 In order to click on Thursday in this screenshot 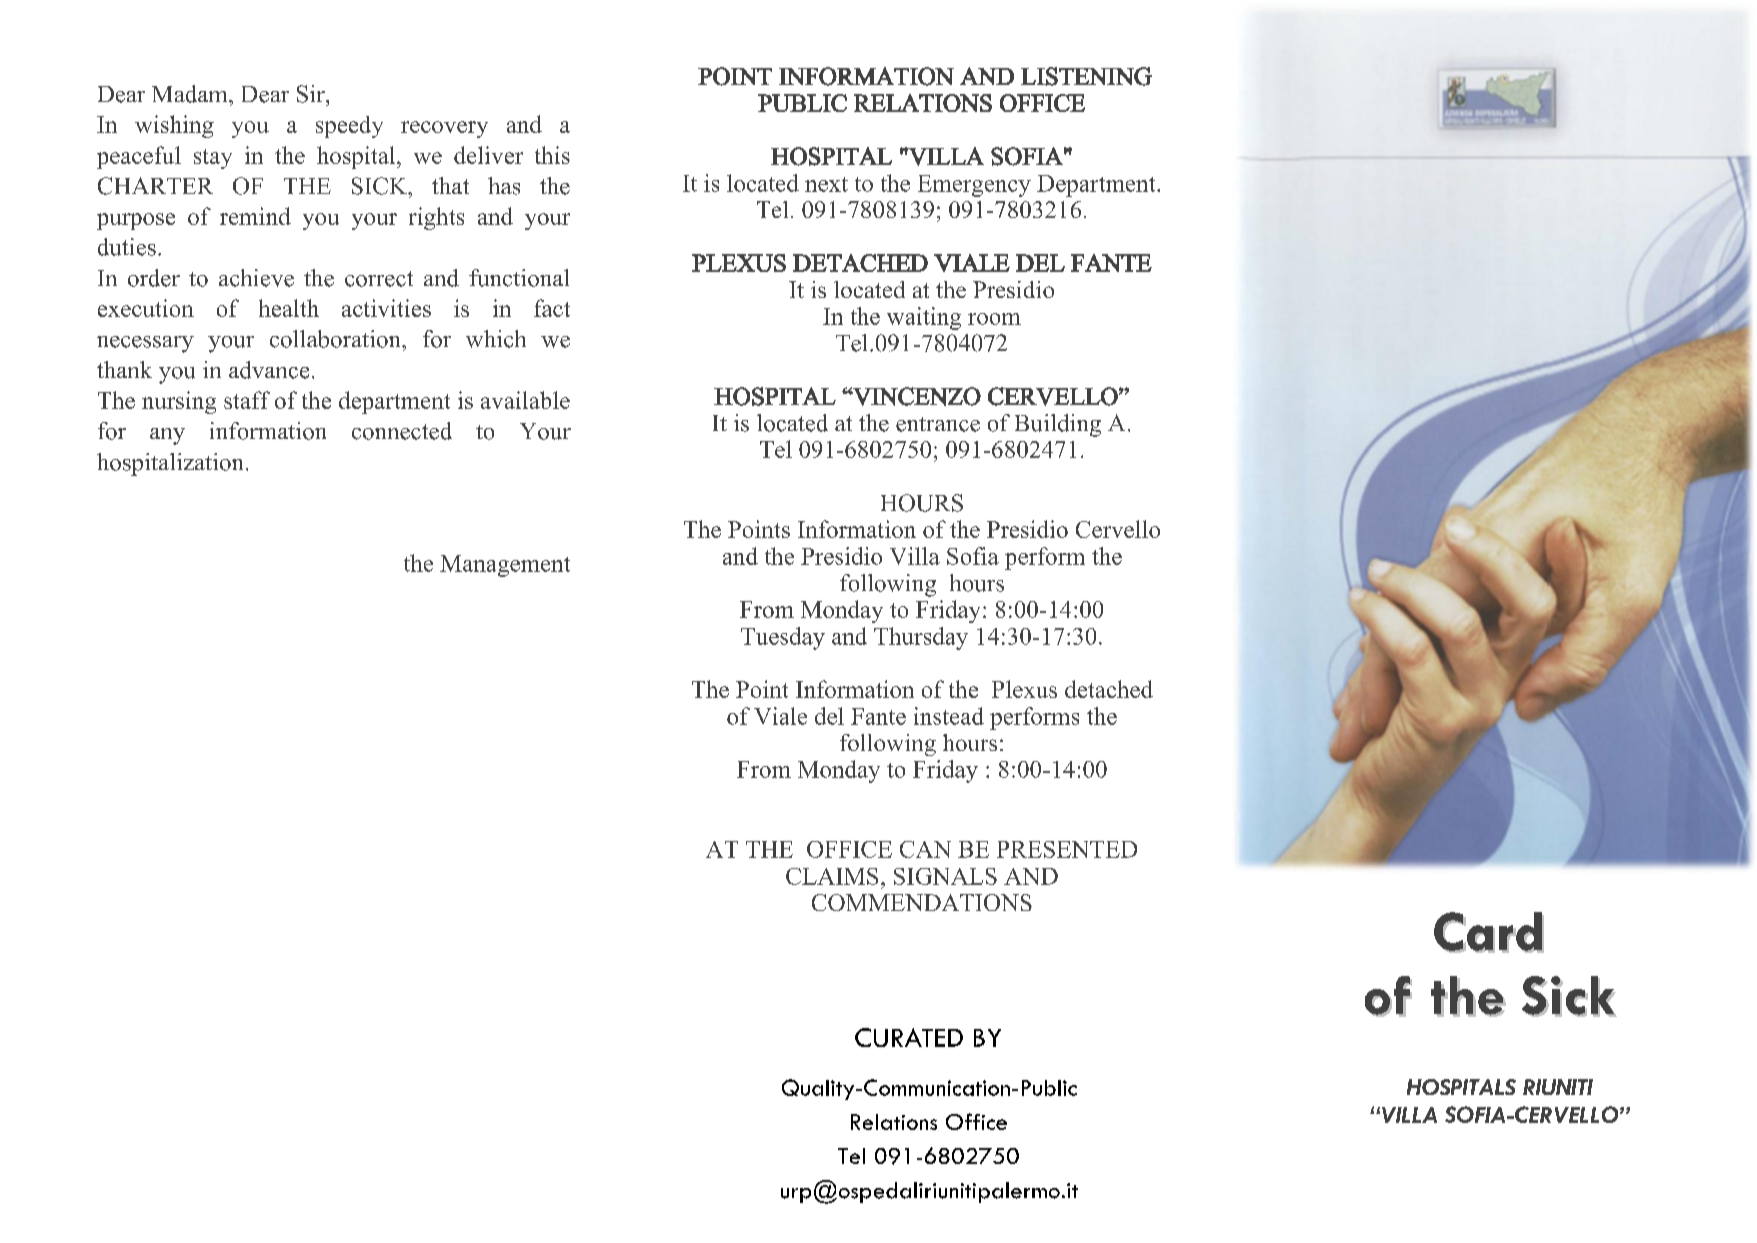, I will do `click(921, 638)`.
